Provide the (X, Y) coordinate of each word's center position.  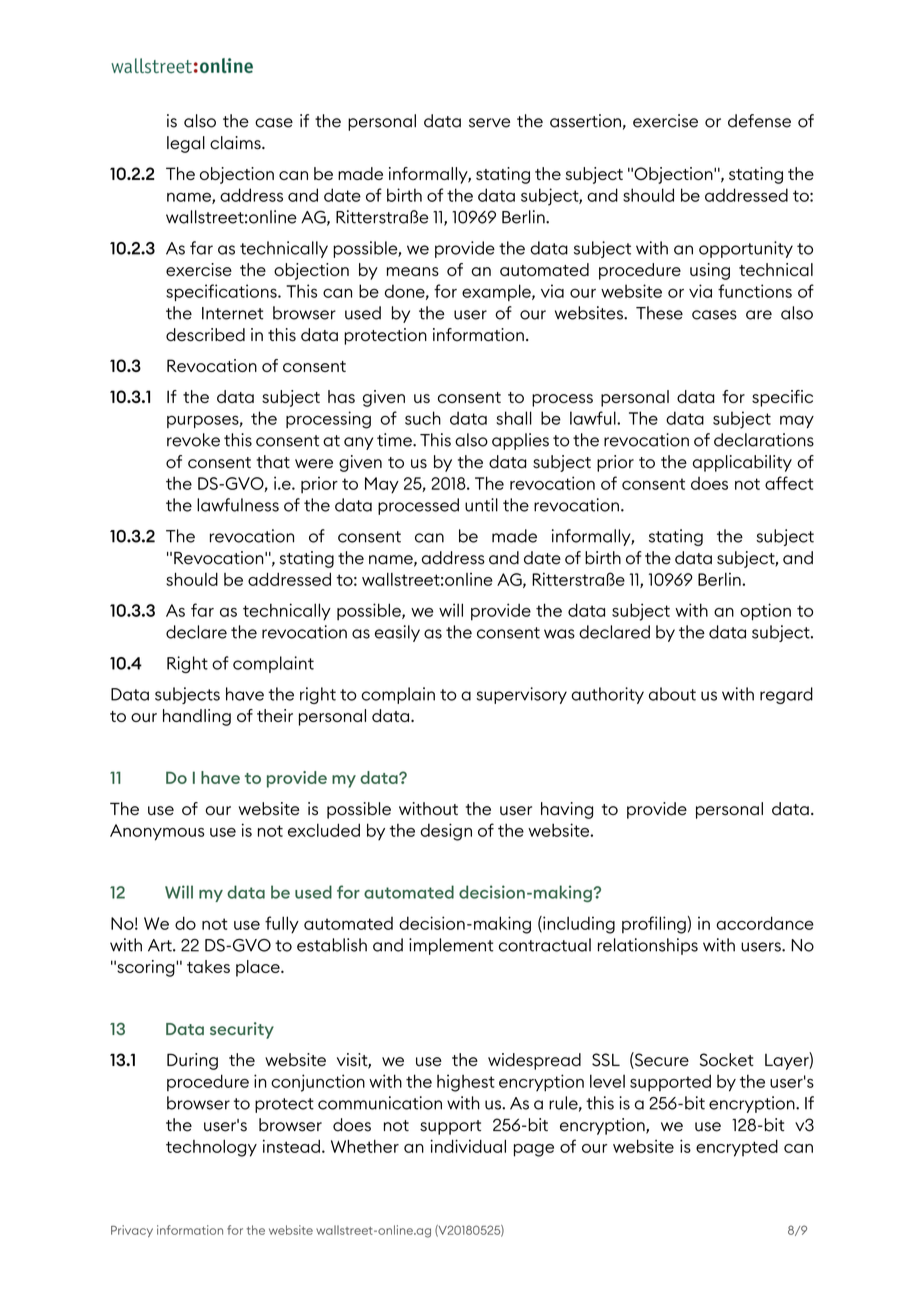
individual (468, 1146)
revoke (193, 440)
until (481, 505)
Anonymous (157, 832)
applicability (742, 463)
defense (759, 121)
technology (211, 1148)
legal (186, 144)
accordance (765, 923)
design (446, 832)
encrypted (737, 1148)
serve (489, 123)
